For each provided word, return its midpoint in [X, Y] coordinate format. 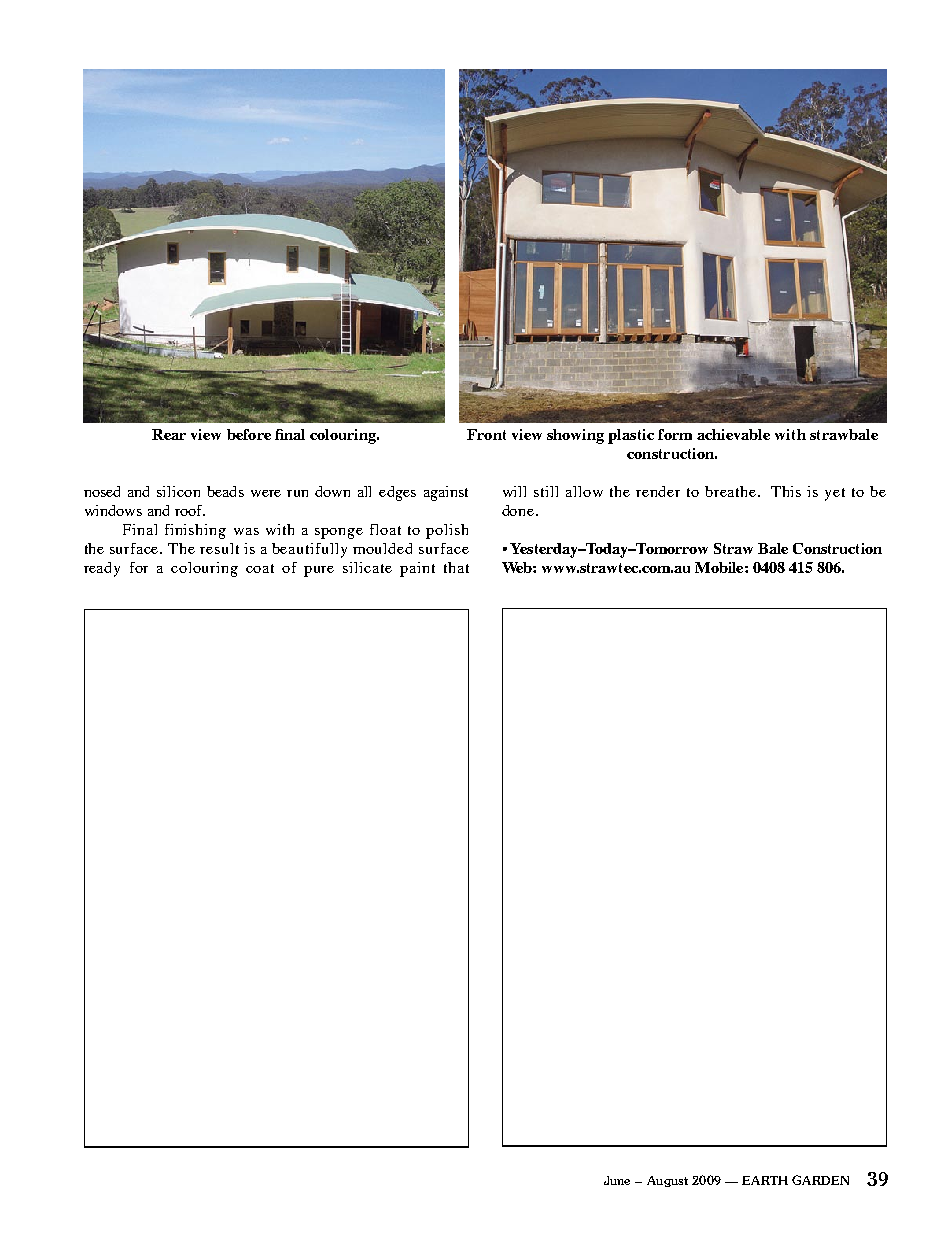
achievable [733, 434]
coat [260, 568]
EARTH [765, 1180]
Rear [169, 434]
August [667, 1181]
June [617, 1180]
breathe [732, 491]
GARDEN [820, 1180]
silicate [367, 567]
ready [102, 569]
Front [486, 434]
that [456, 567]
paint [417, 569]
